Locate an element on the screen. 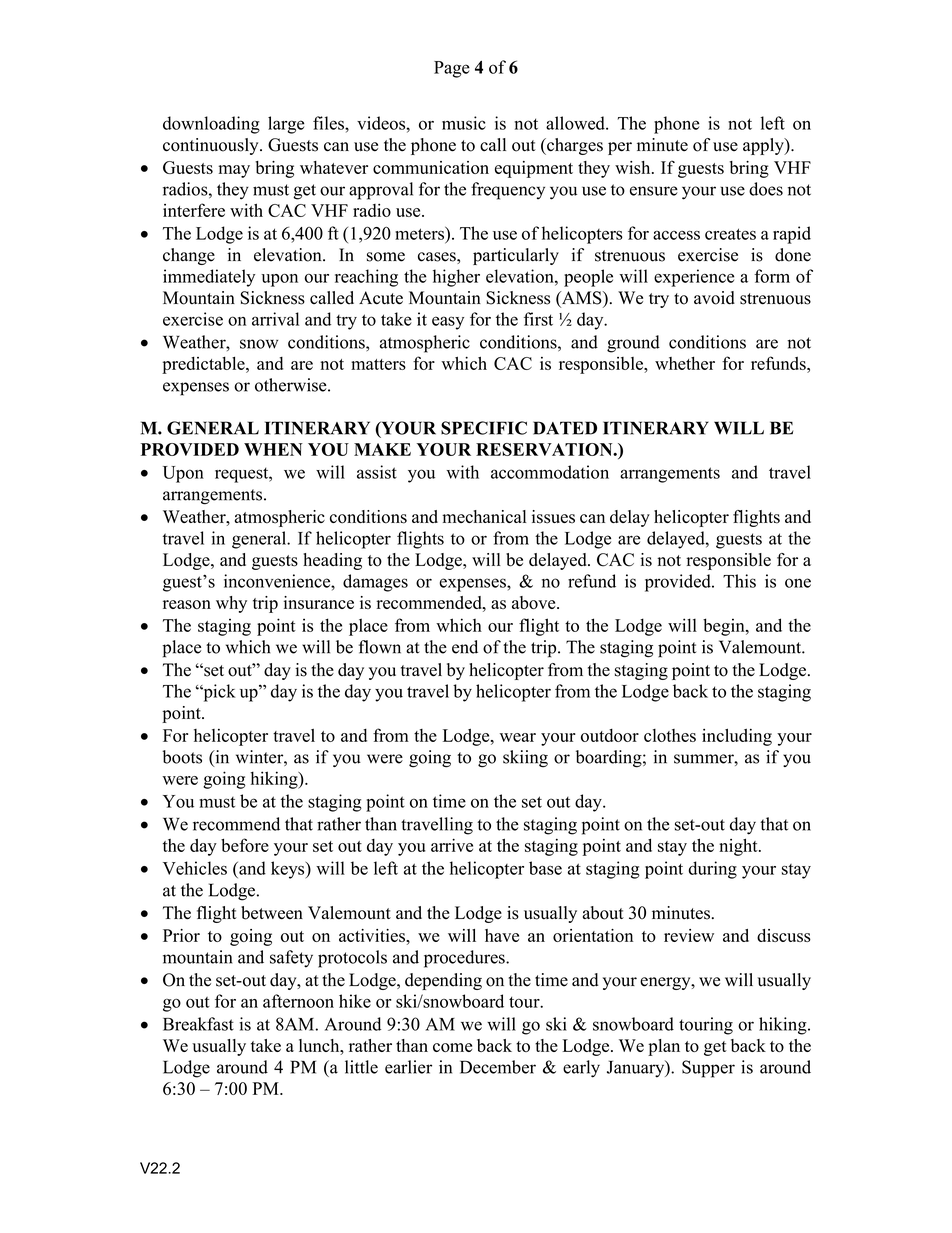 The width and height of the screenshot is (952, 1233). This is located at coordinates (739, 581).
